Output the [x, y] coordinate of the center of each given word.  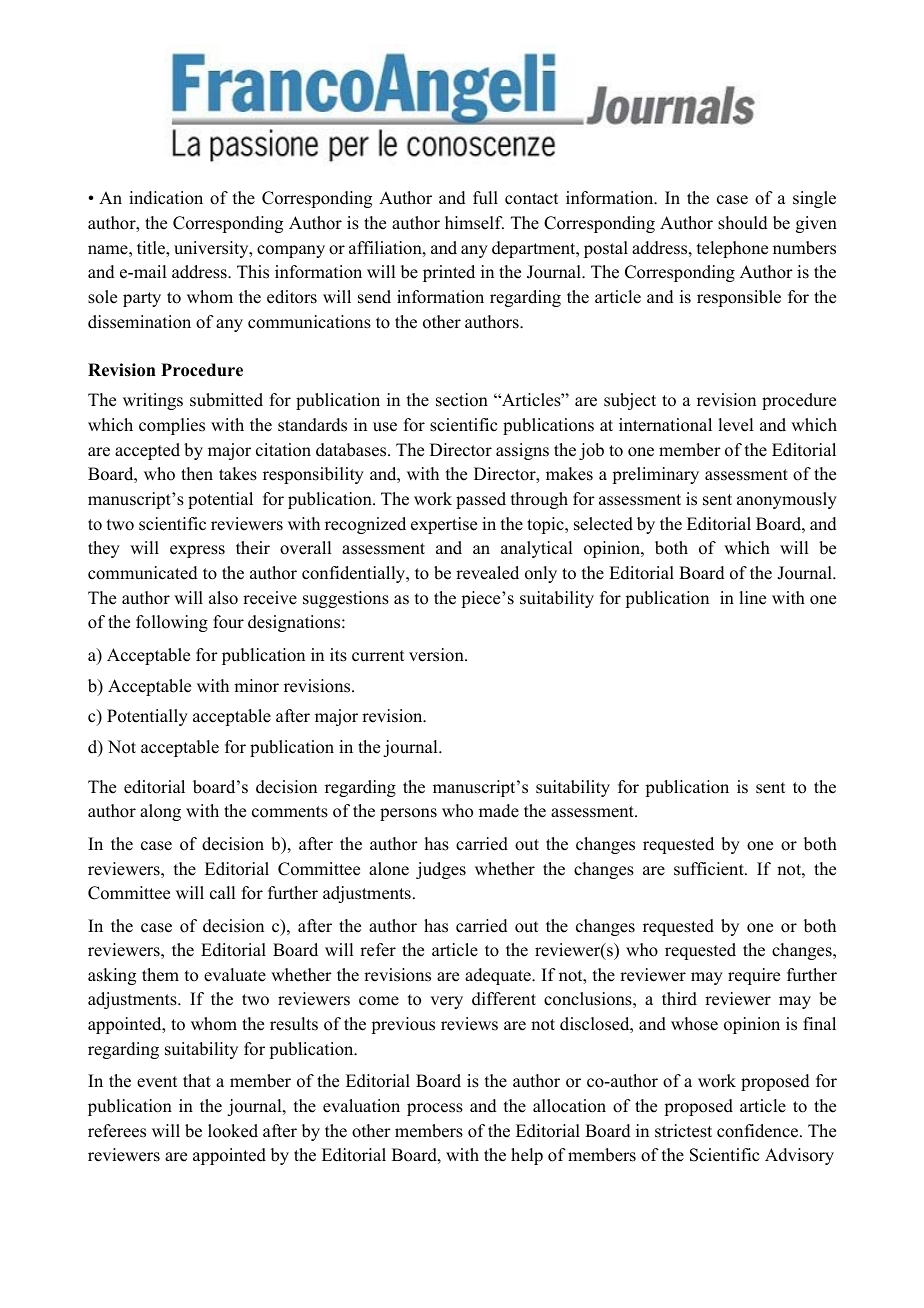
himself [474, 223]
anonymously [787, 500]
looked [233, 1131]
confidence [759, 1131]
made [499, 811]
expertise [444, 525]
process [435, 1109]
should [743, 223]
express [197, 551]
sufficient [710, 869]
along [160, 812]
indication [166, 198]
